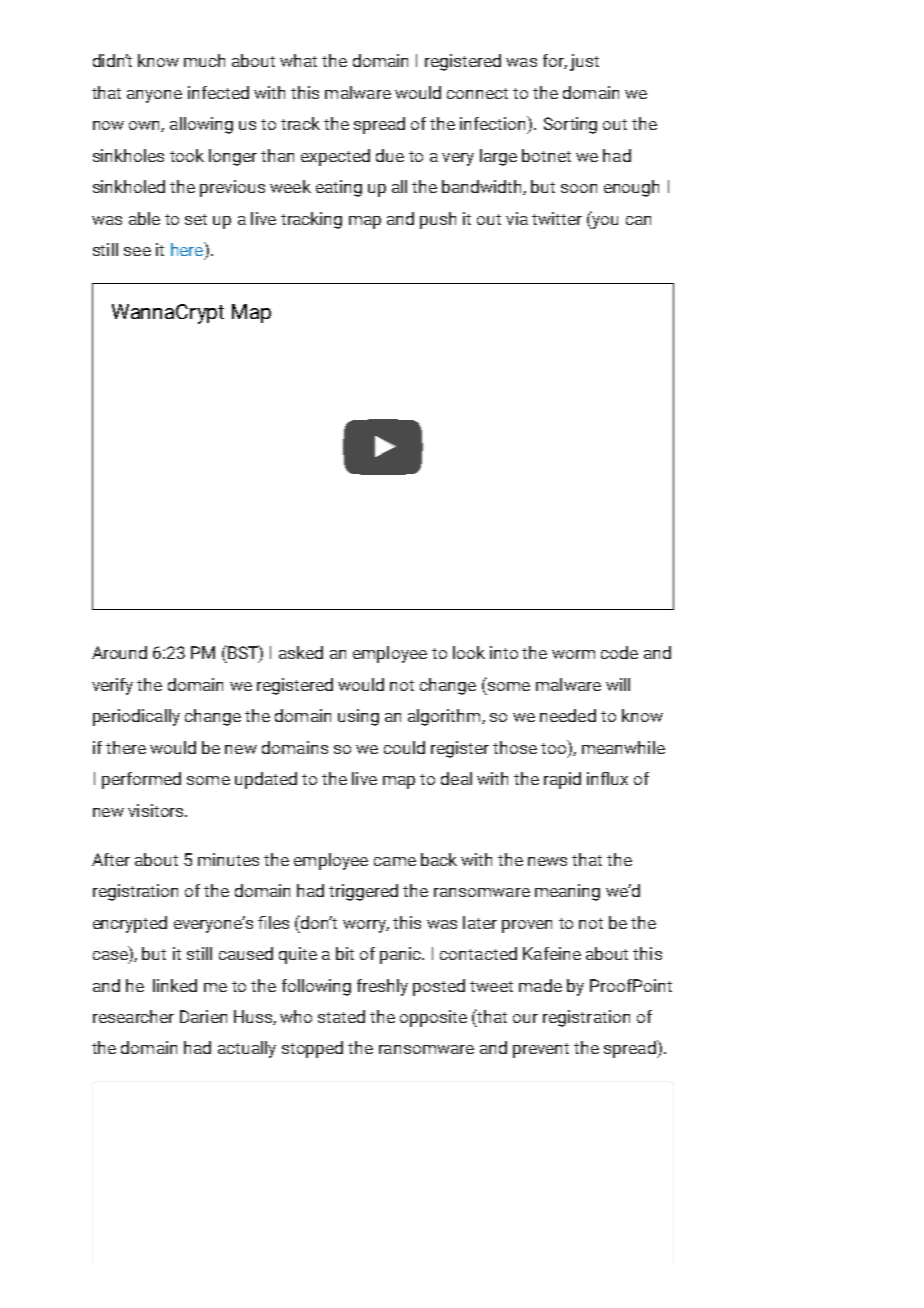 This document has height=1308, width=924. I want to click on due, so click(390, 155).
